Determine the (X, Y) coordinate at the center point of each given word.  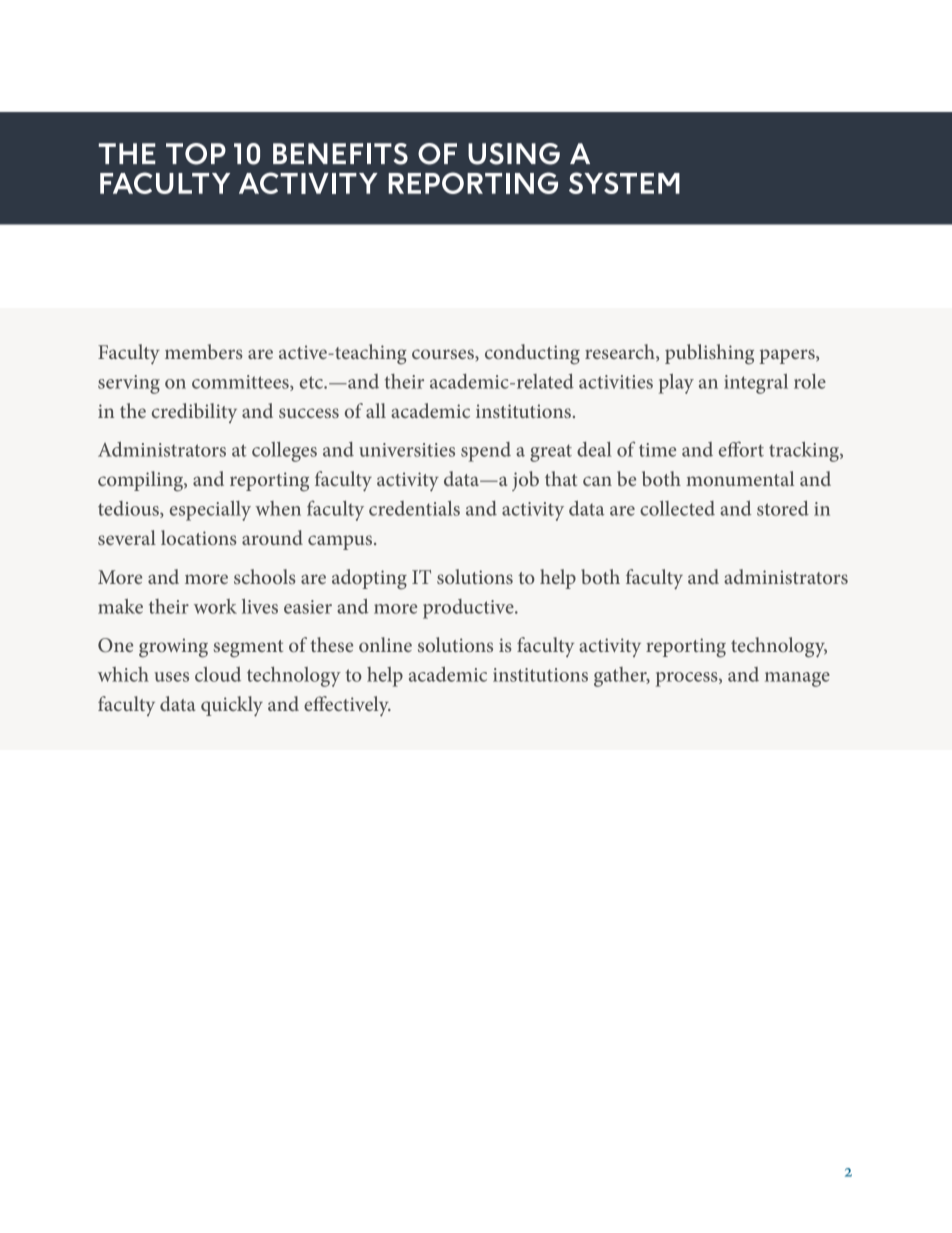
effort (741, 449)
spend (486, 452)
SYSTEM (624, 183)
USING (514, 154)
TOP (196, 154)
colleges (284, 452)
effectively (347, 706)
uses (171, 677)
